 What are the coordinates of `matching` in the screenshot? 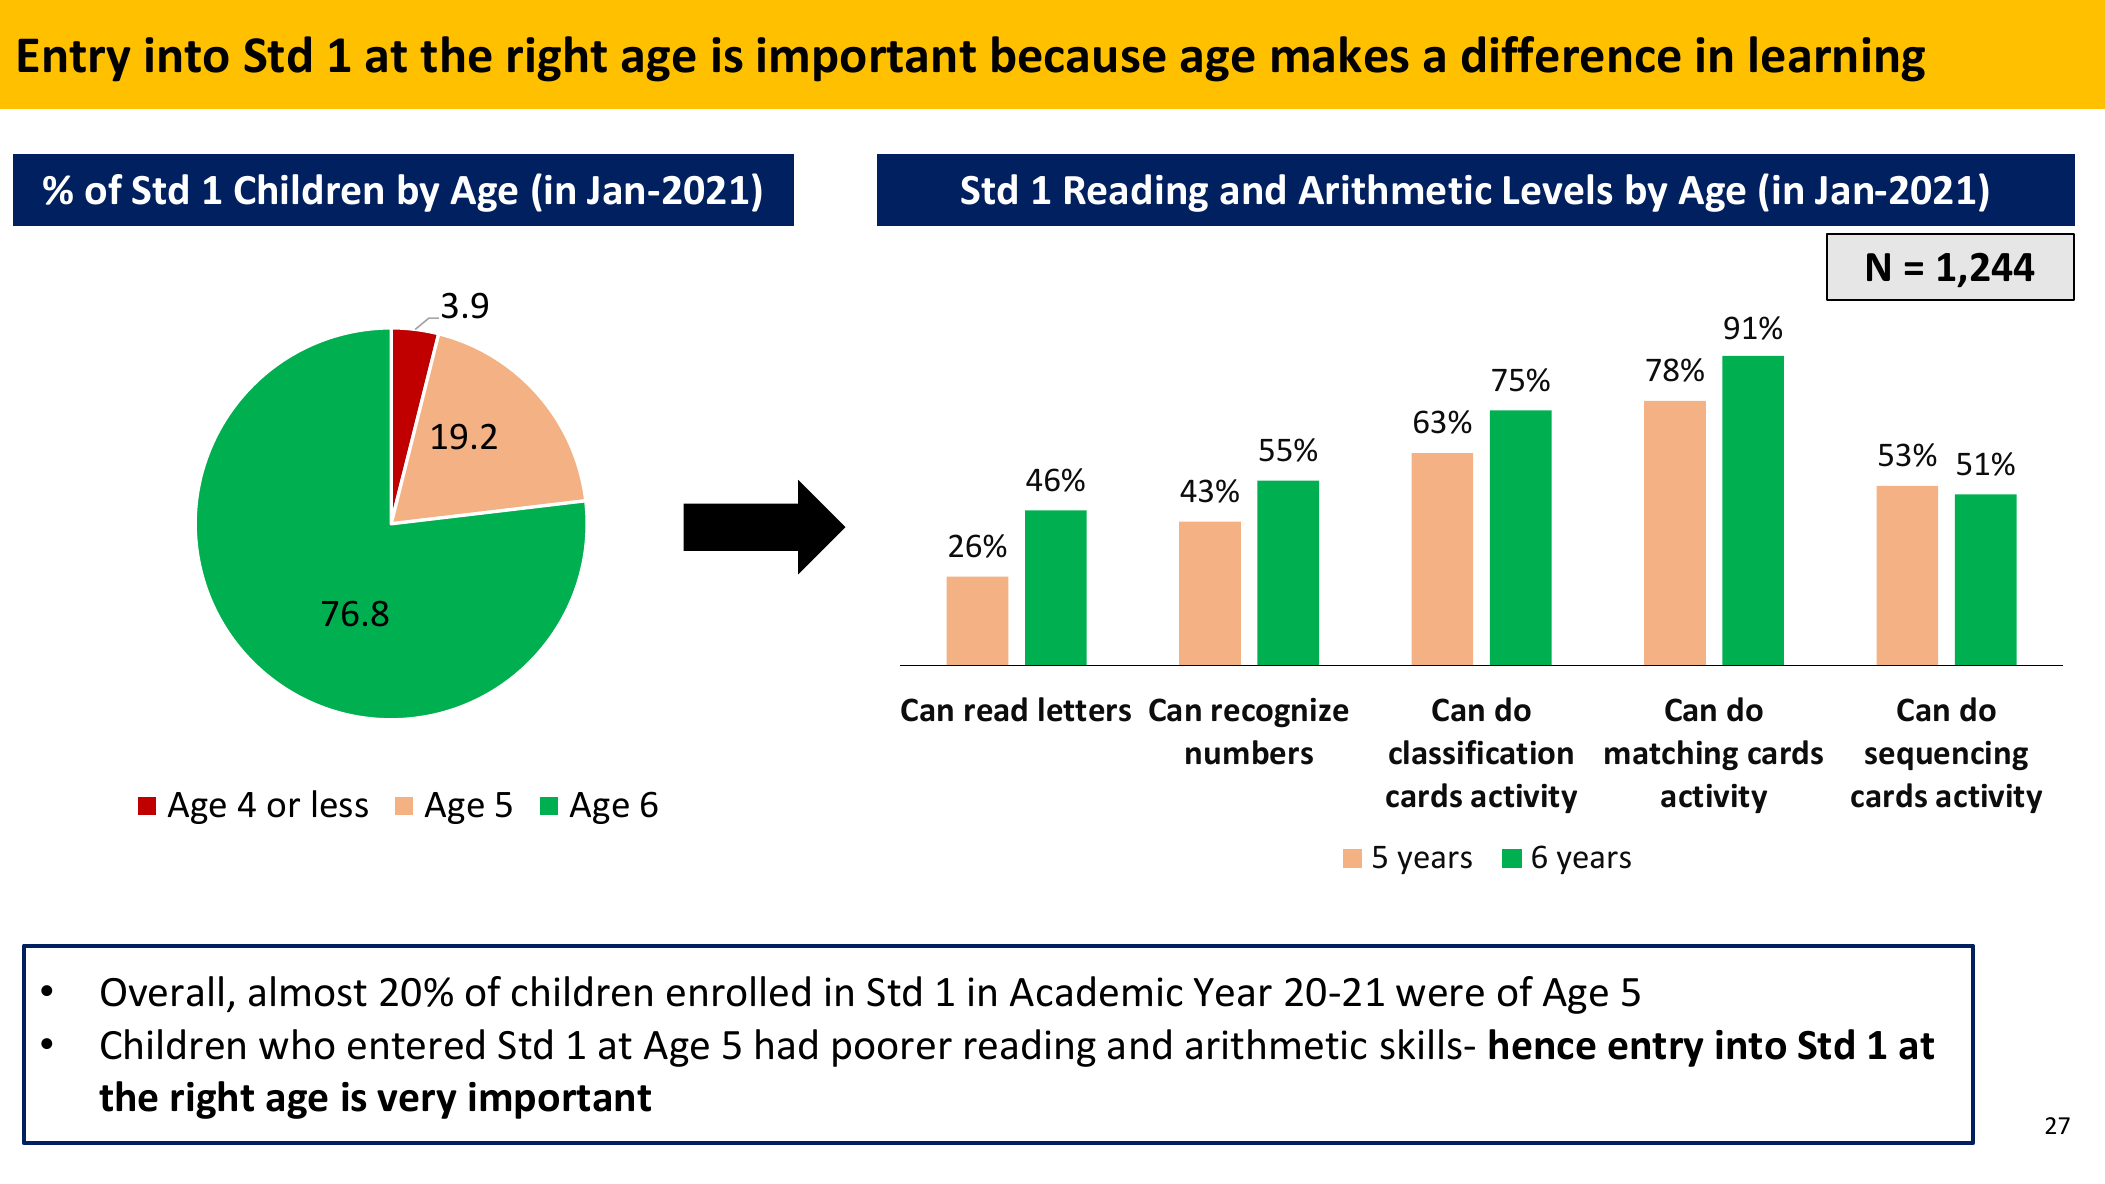 It's located at (1671, 755).
